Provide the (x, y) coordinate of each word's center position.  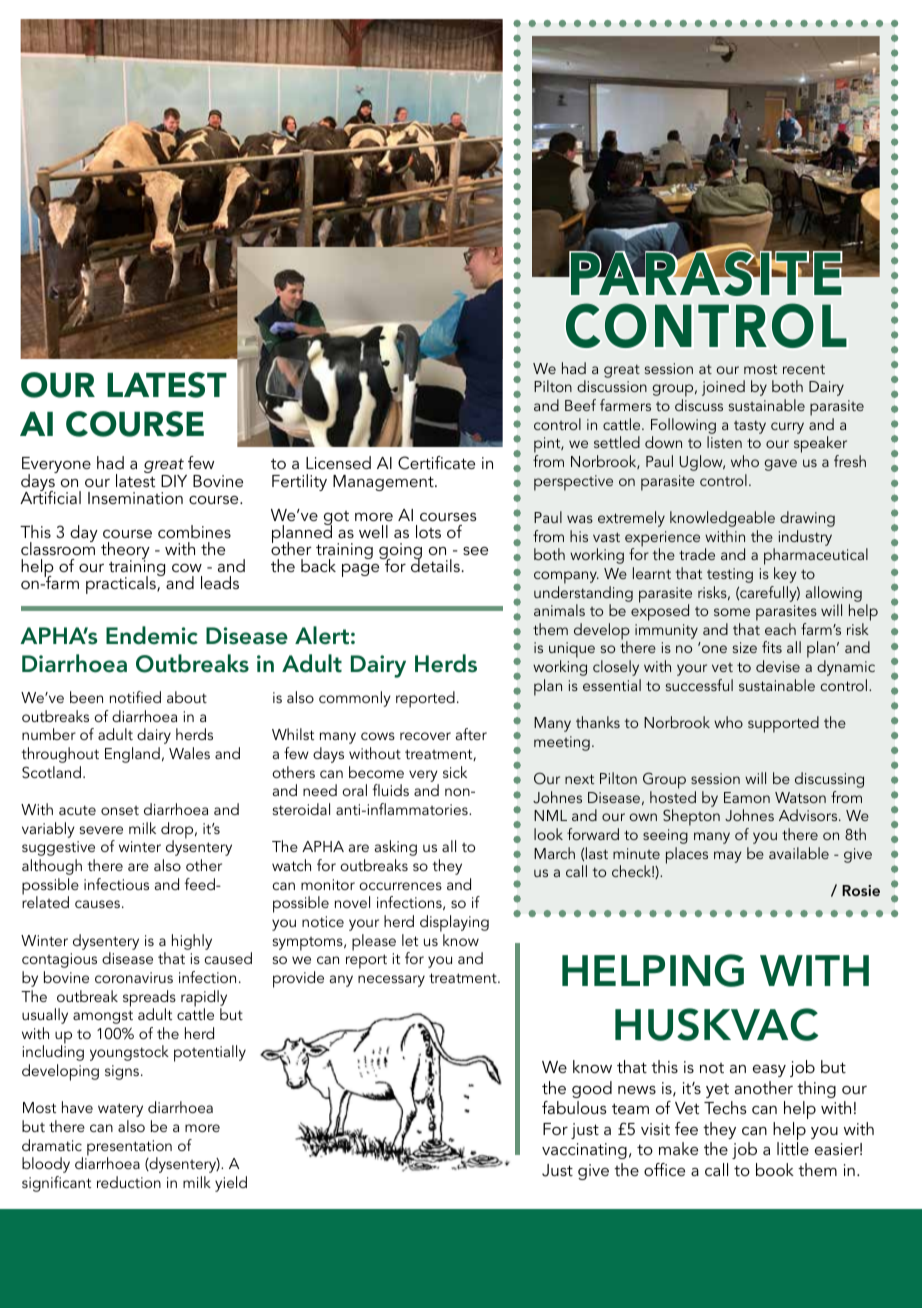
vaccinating (584, 1151)
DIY (174, 481)
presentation (129, 1149)
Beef (580, 405)
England (132, 755)
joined (723, 388)
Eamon (747, 797)
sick (455, 772)
